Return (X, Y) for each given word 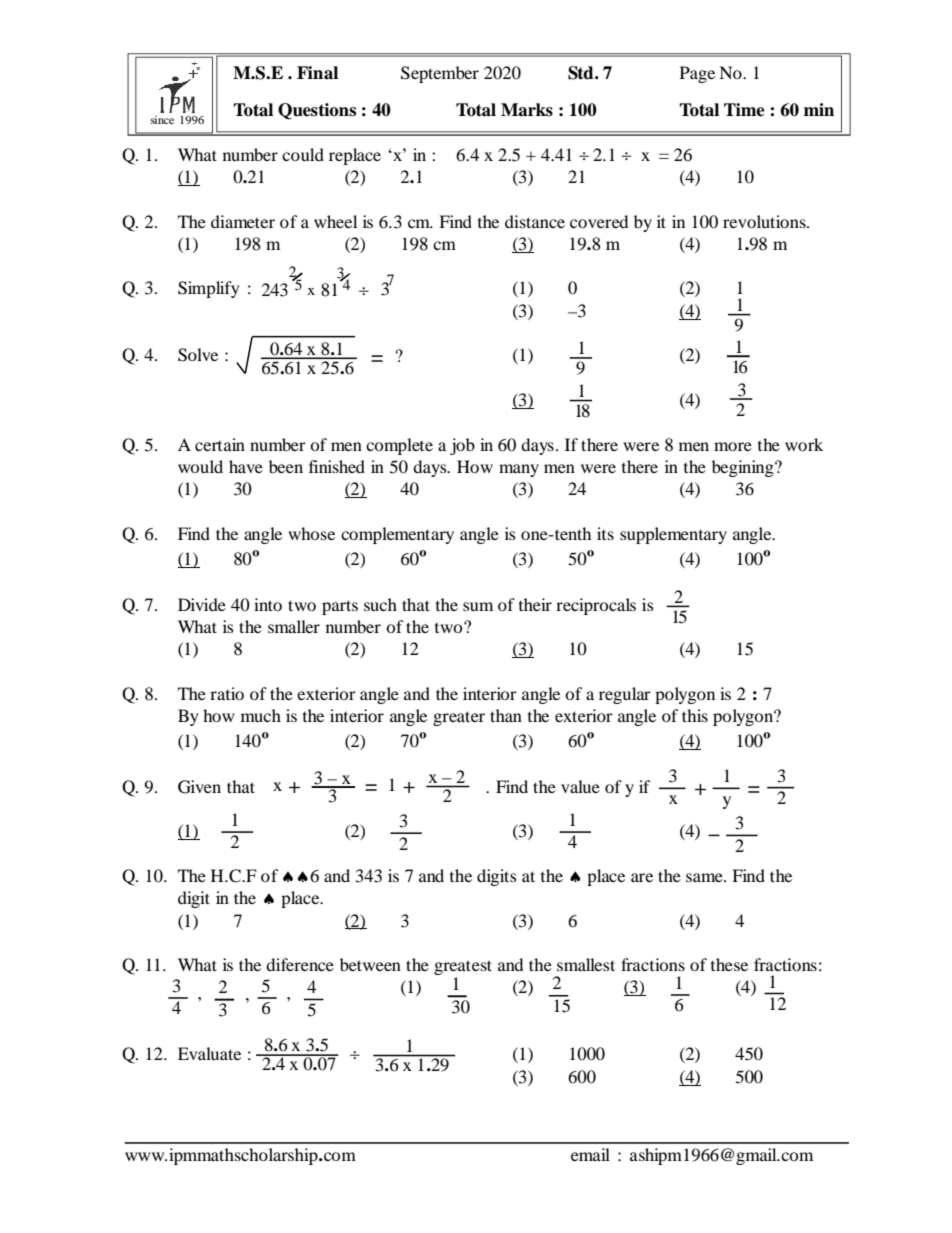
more (733, 446)
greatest (463, 969)
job (462, 446)
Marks (527, 110)
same (705, 877)
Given (199, 787)
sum (478, 606)
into (268, 604)
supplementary (673, 535)
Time (744, 110)
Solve (198, 355)
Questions (317, 111)
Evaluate (209, 1053)
